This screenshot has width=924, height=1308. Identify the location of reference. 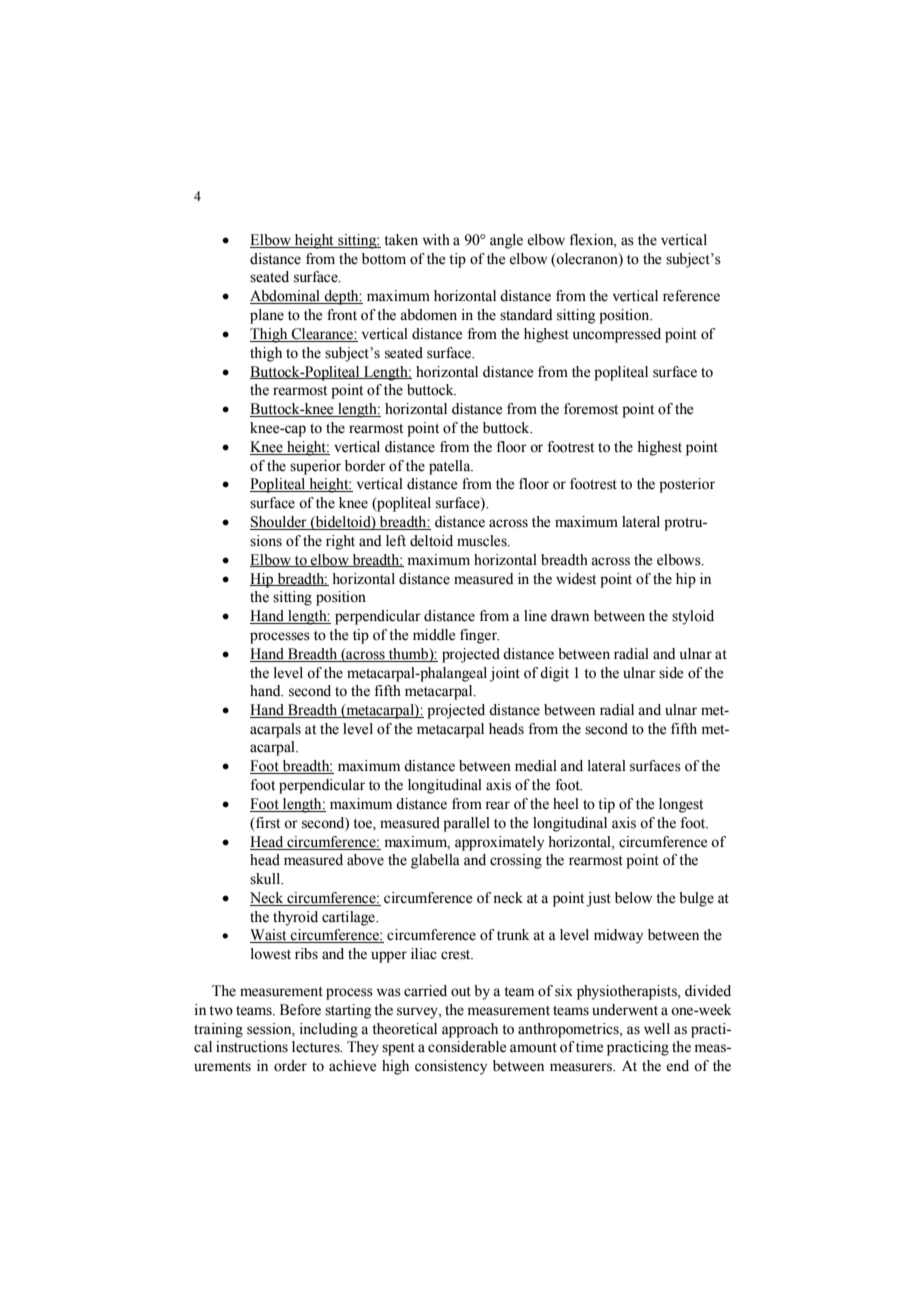
(691, 296).
